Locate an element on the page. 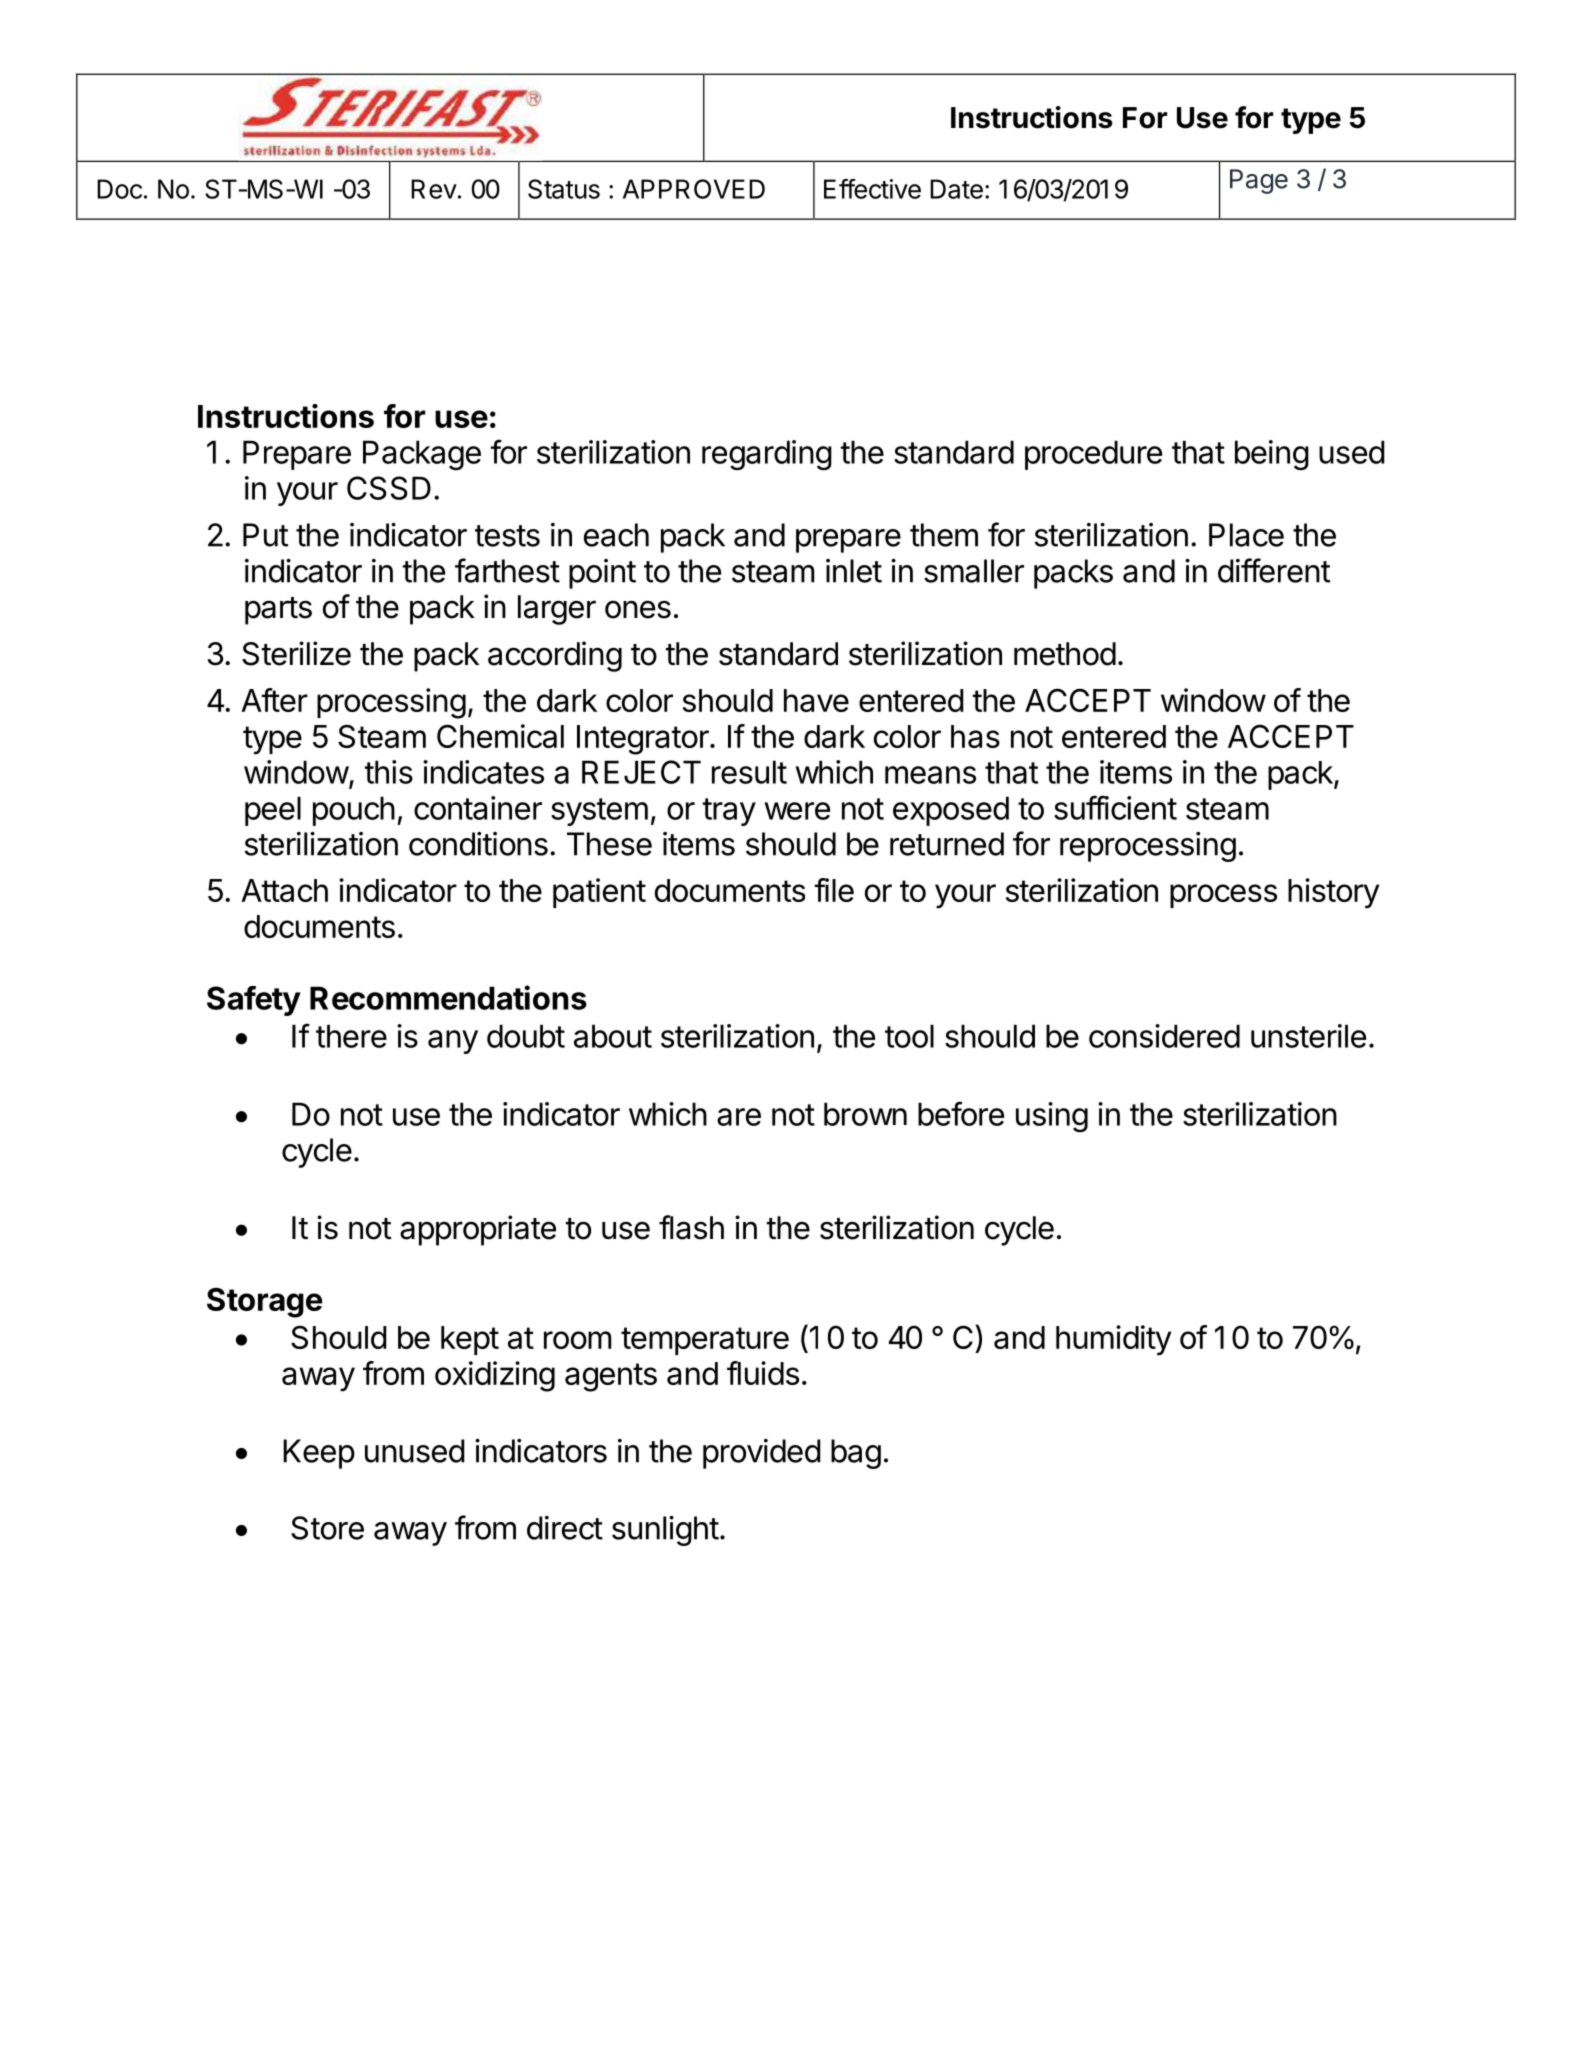 This image has width=1592, height=2060. there is located at coordinates (351, 1036).
